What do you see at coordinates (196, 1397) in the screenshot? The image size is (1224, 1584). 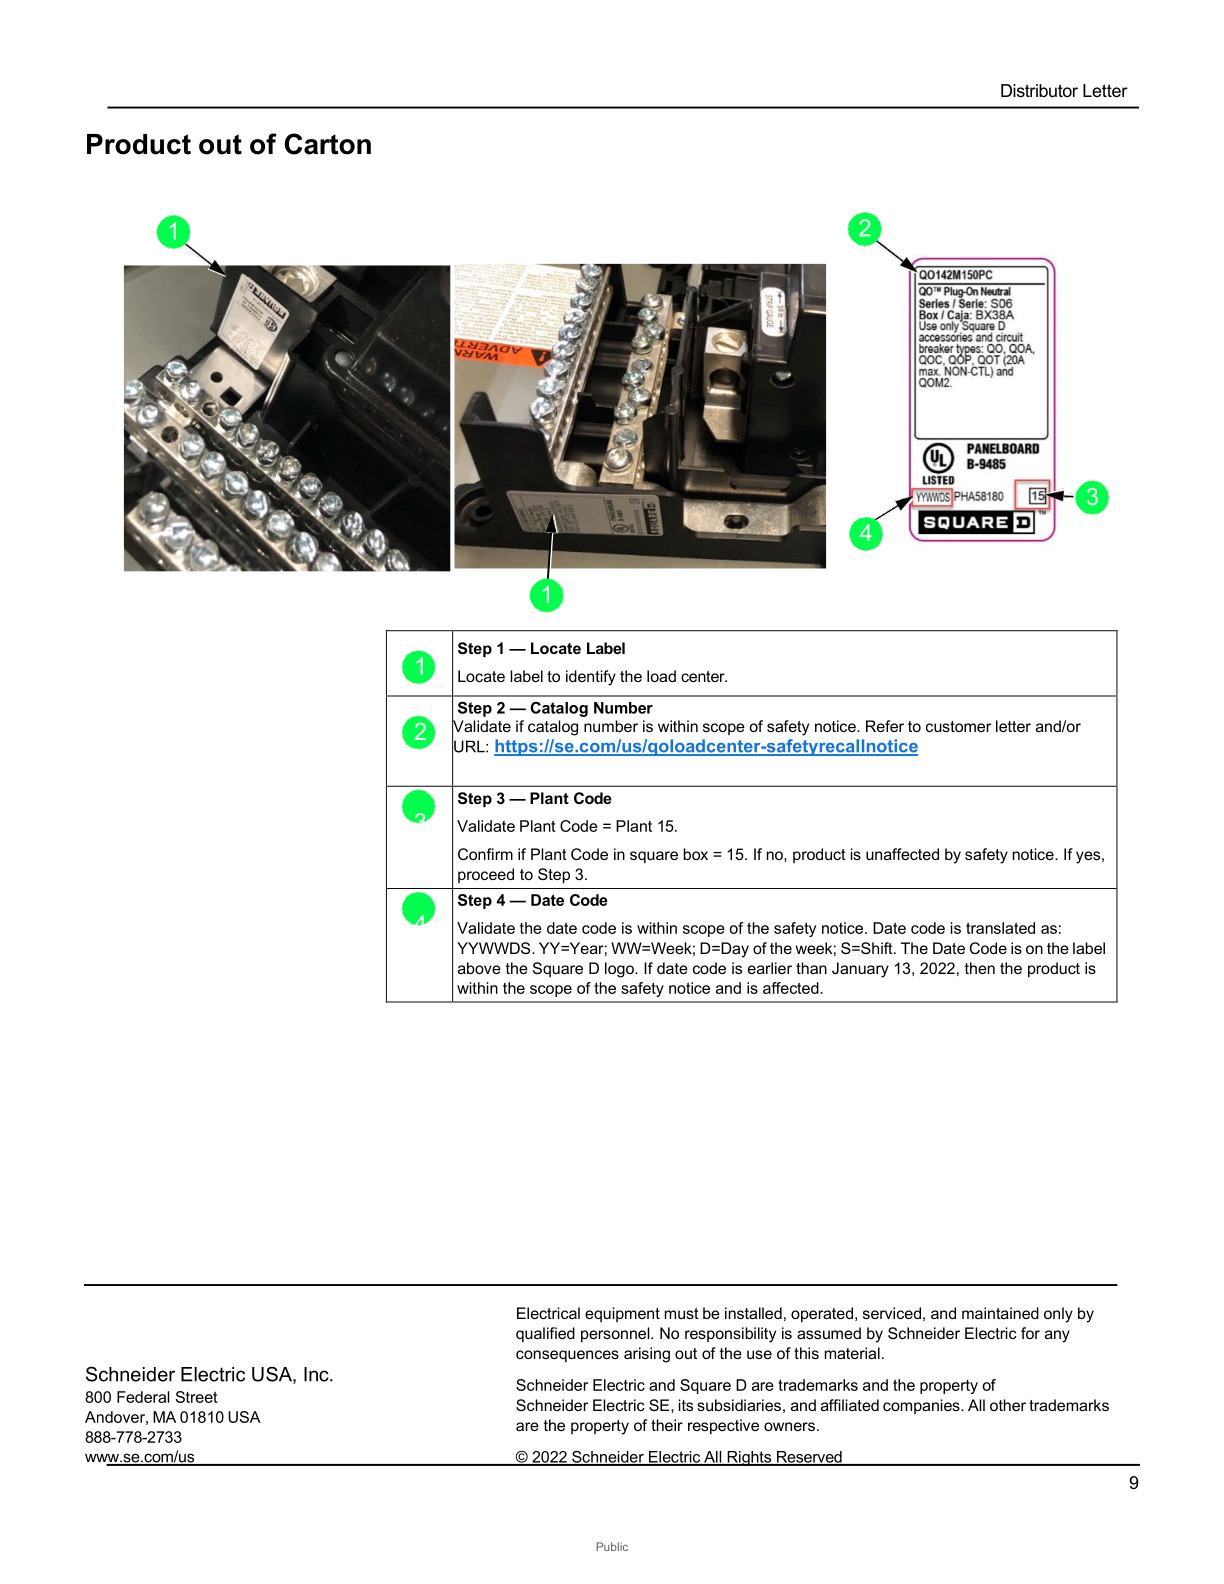 I see `Street` at bounding box center [196, 1397].
